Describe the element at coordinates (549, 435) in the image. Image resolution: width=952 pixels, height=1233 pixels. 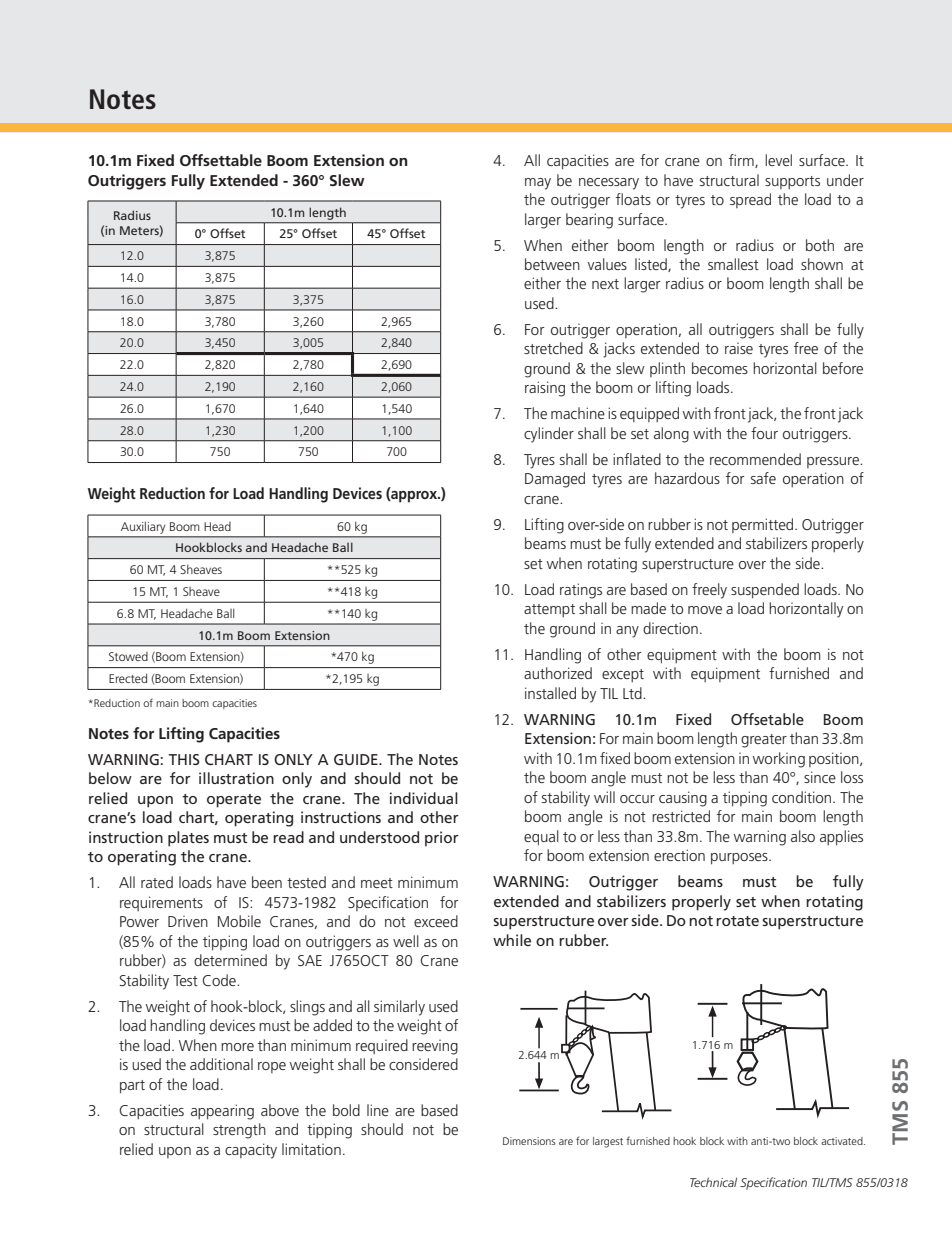
I see `cylinder` at that location.
